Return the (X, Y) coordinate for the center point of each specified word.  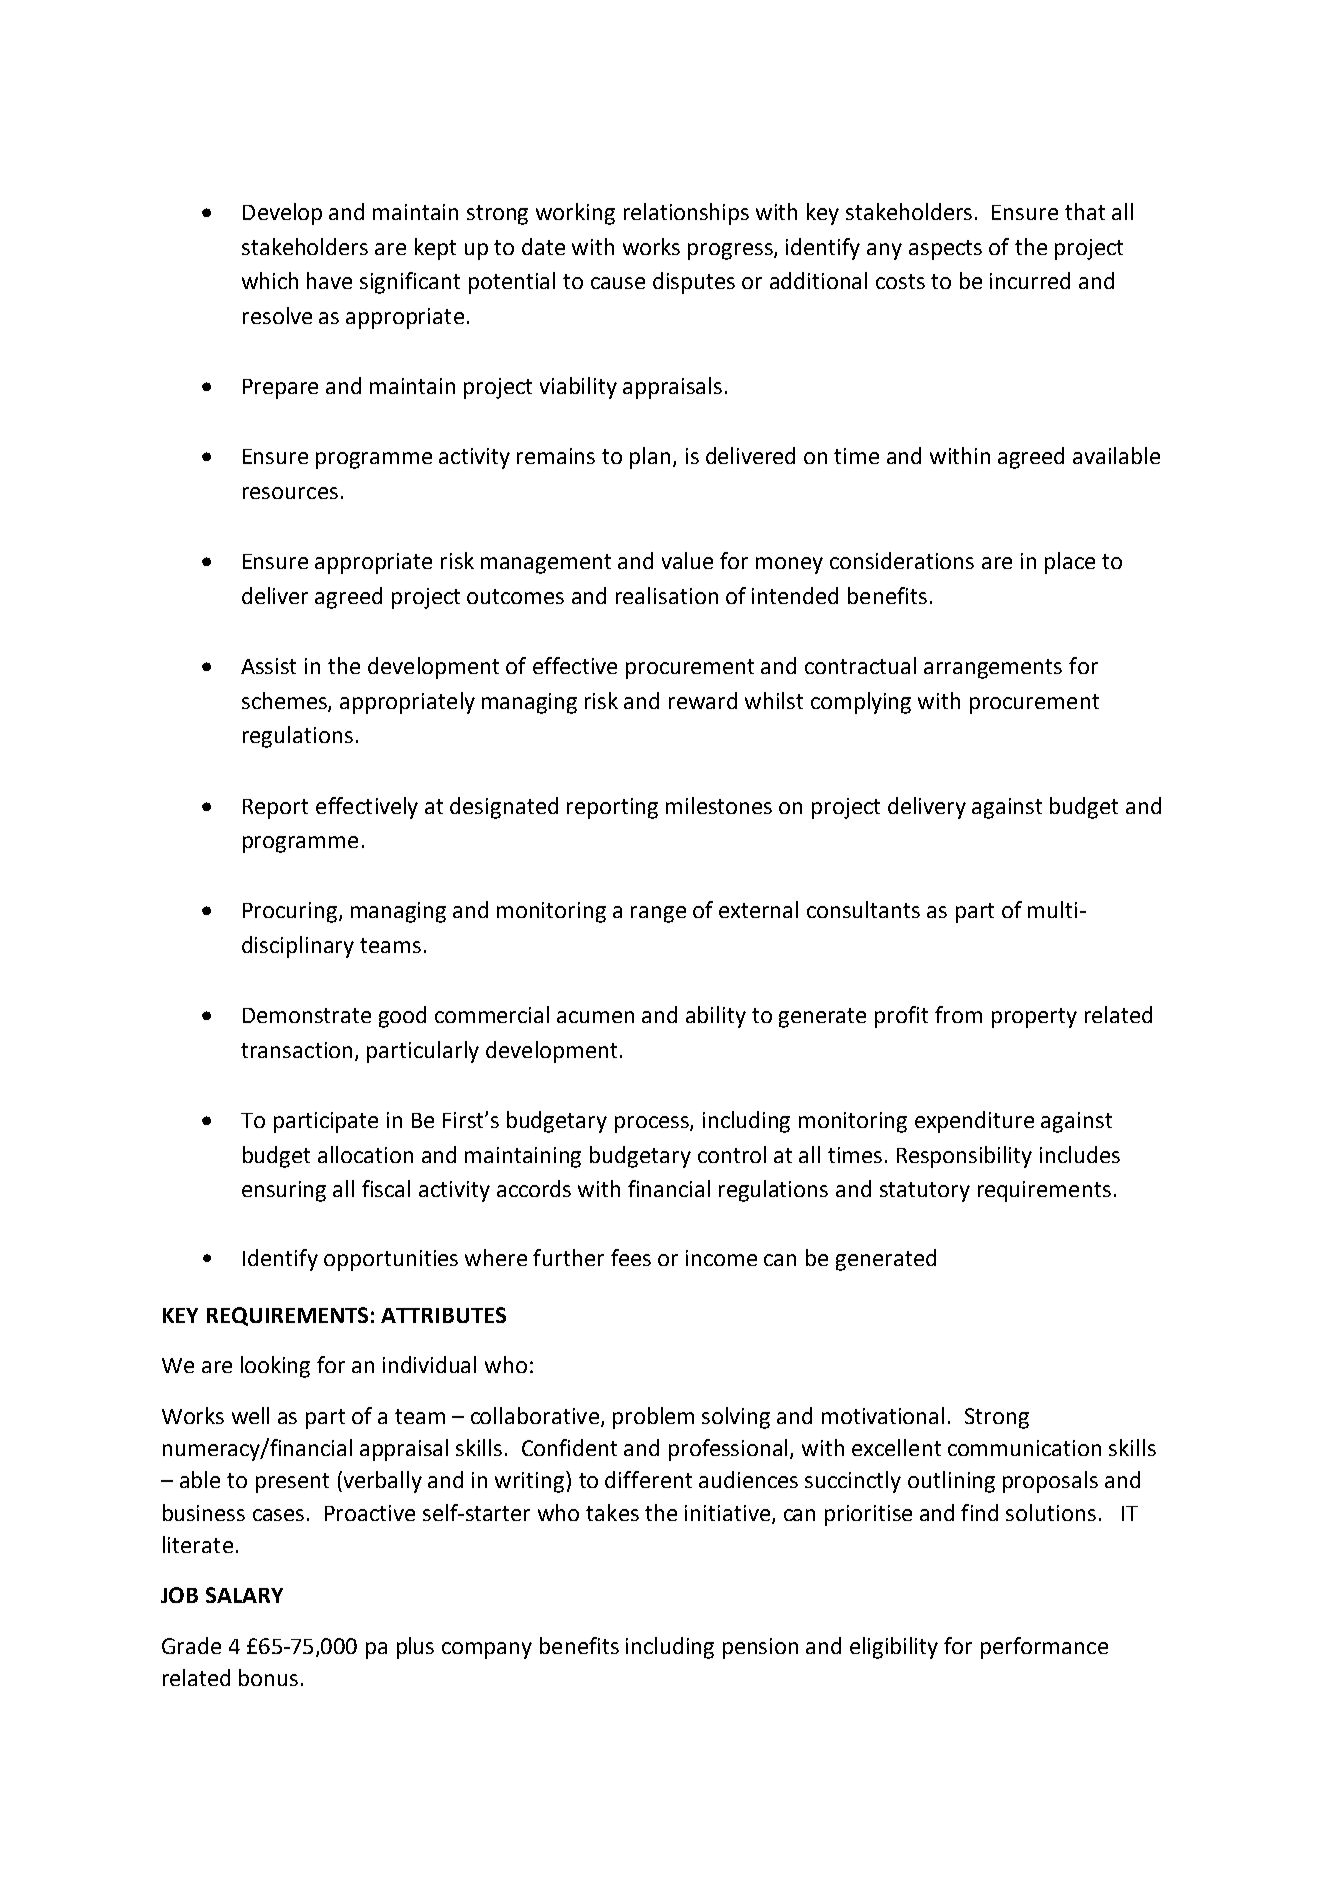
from (958, 1014)
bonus (268, 1677)
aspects (945, 250)
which (270, 280)
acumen (595, 1017)
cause (618, 283)
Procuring (291, 912)
